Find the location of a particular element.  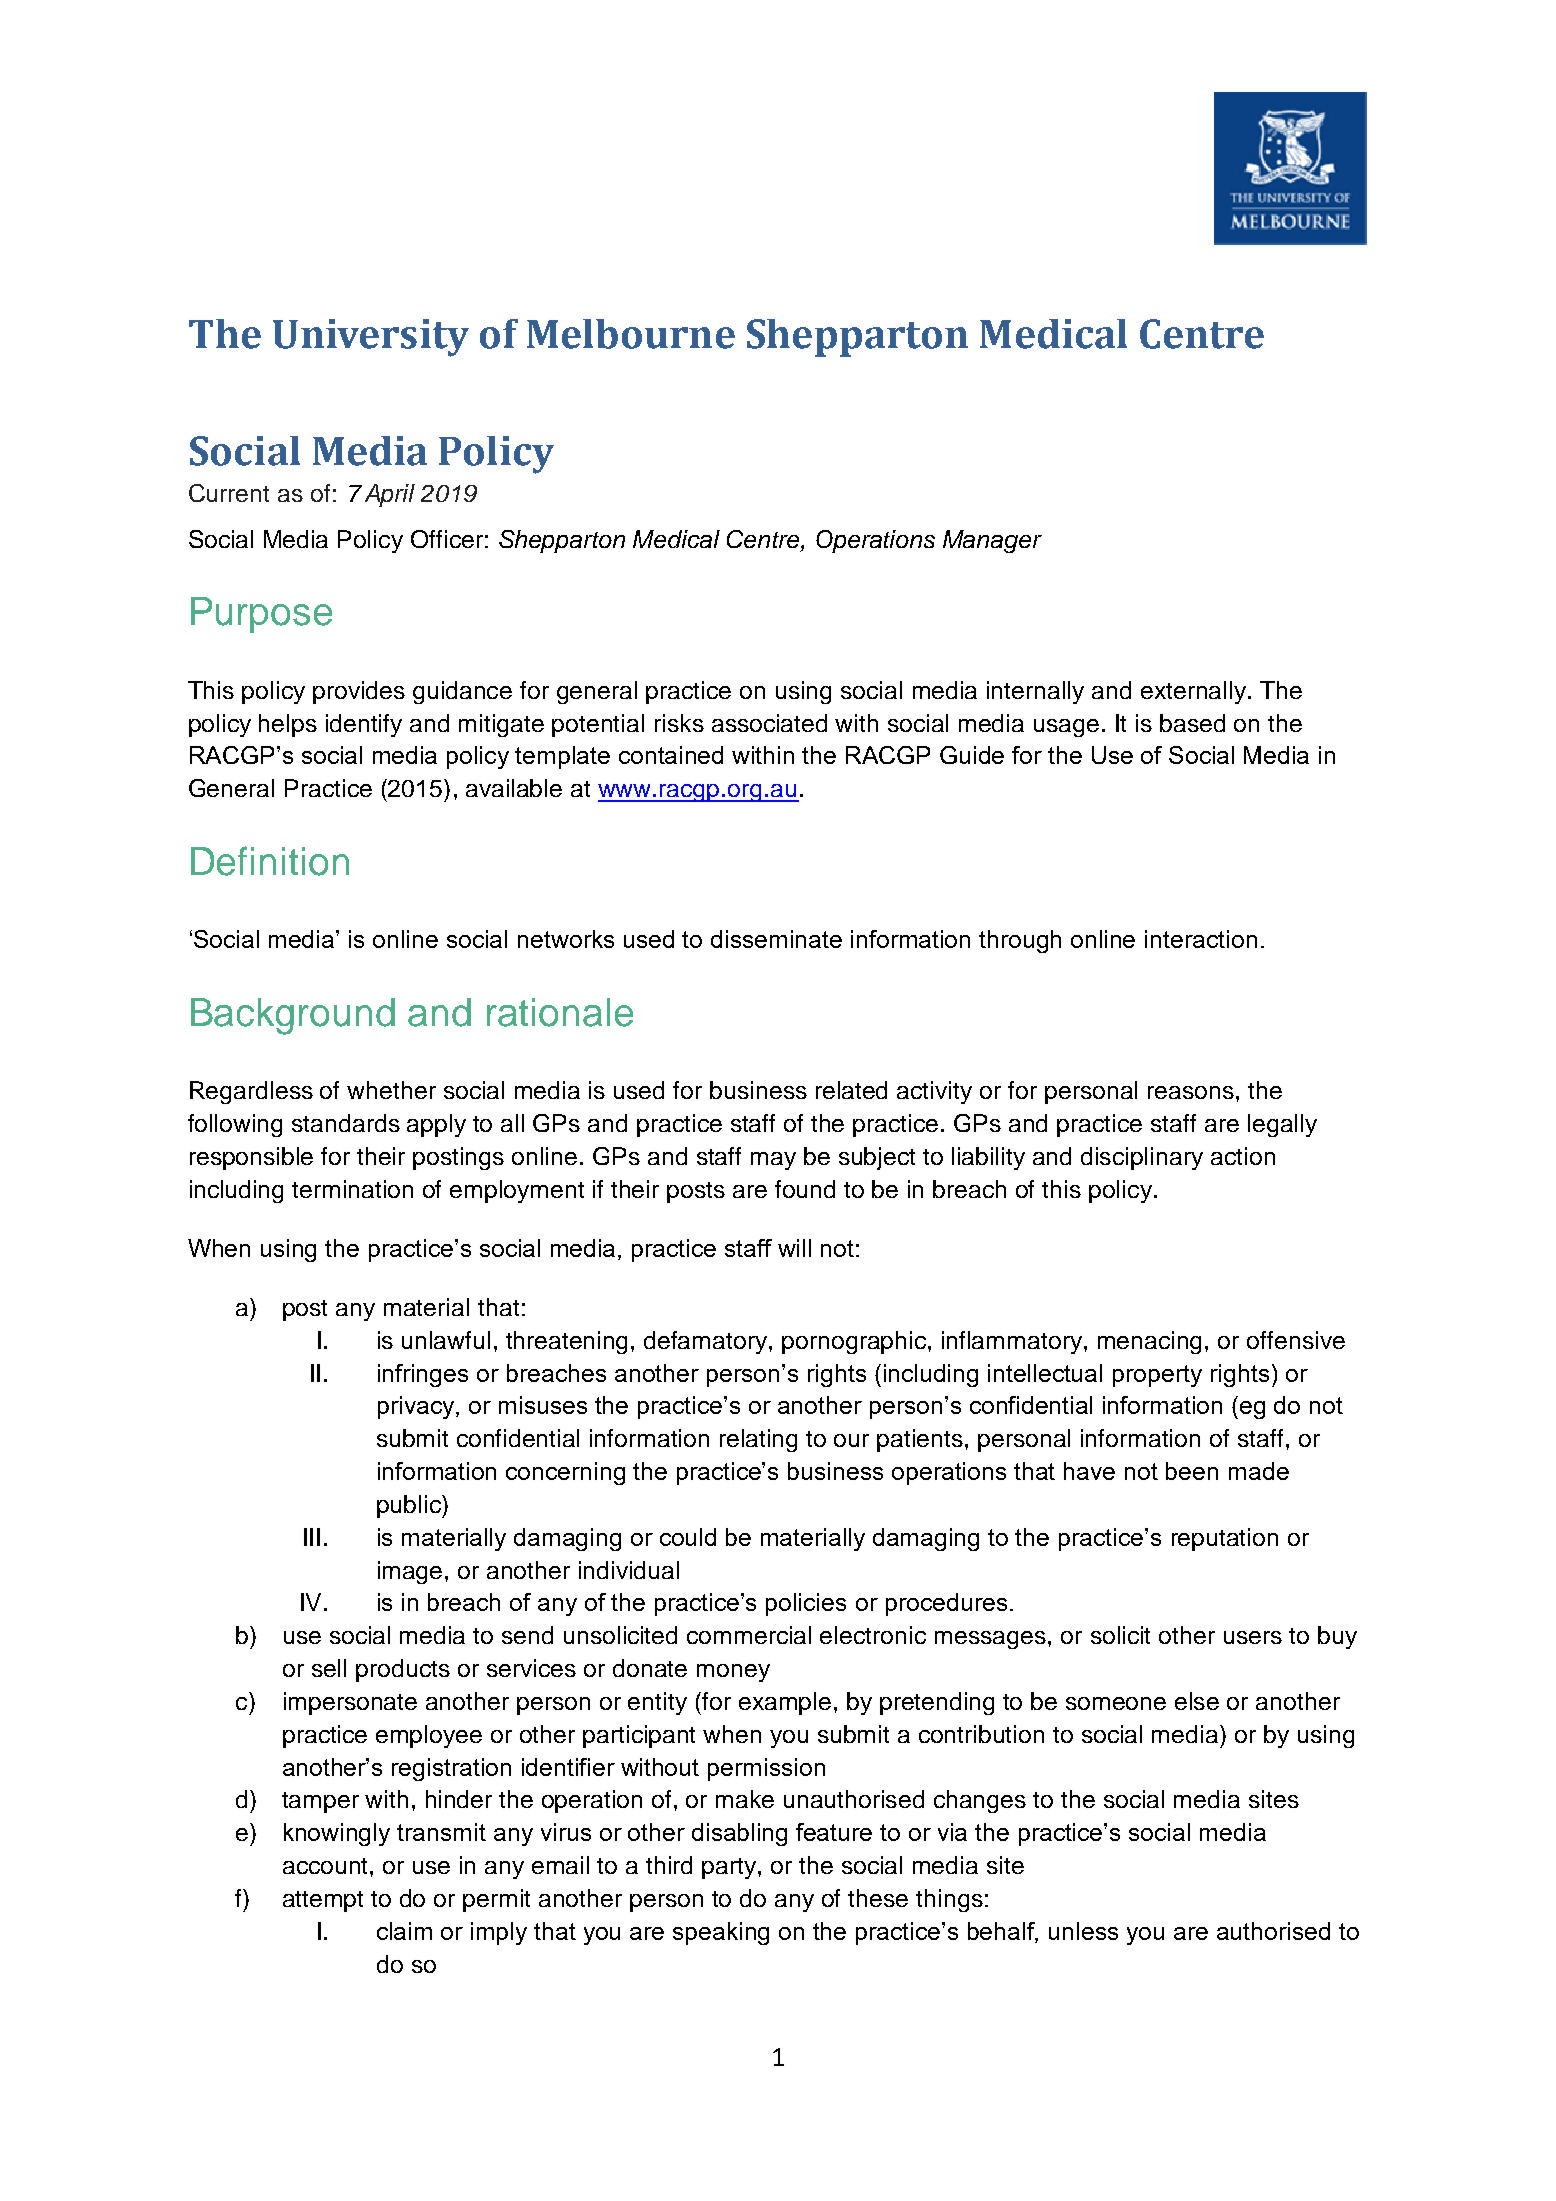

University is located at coordinates (371, 338).
